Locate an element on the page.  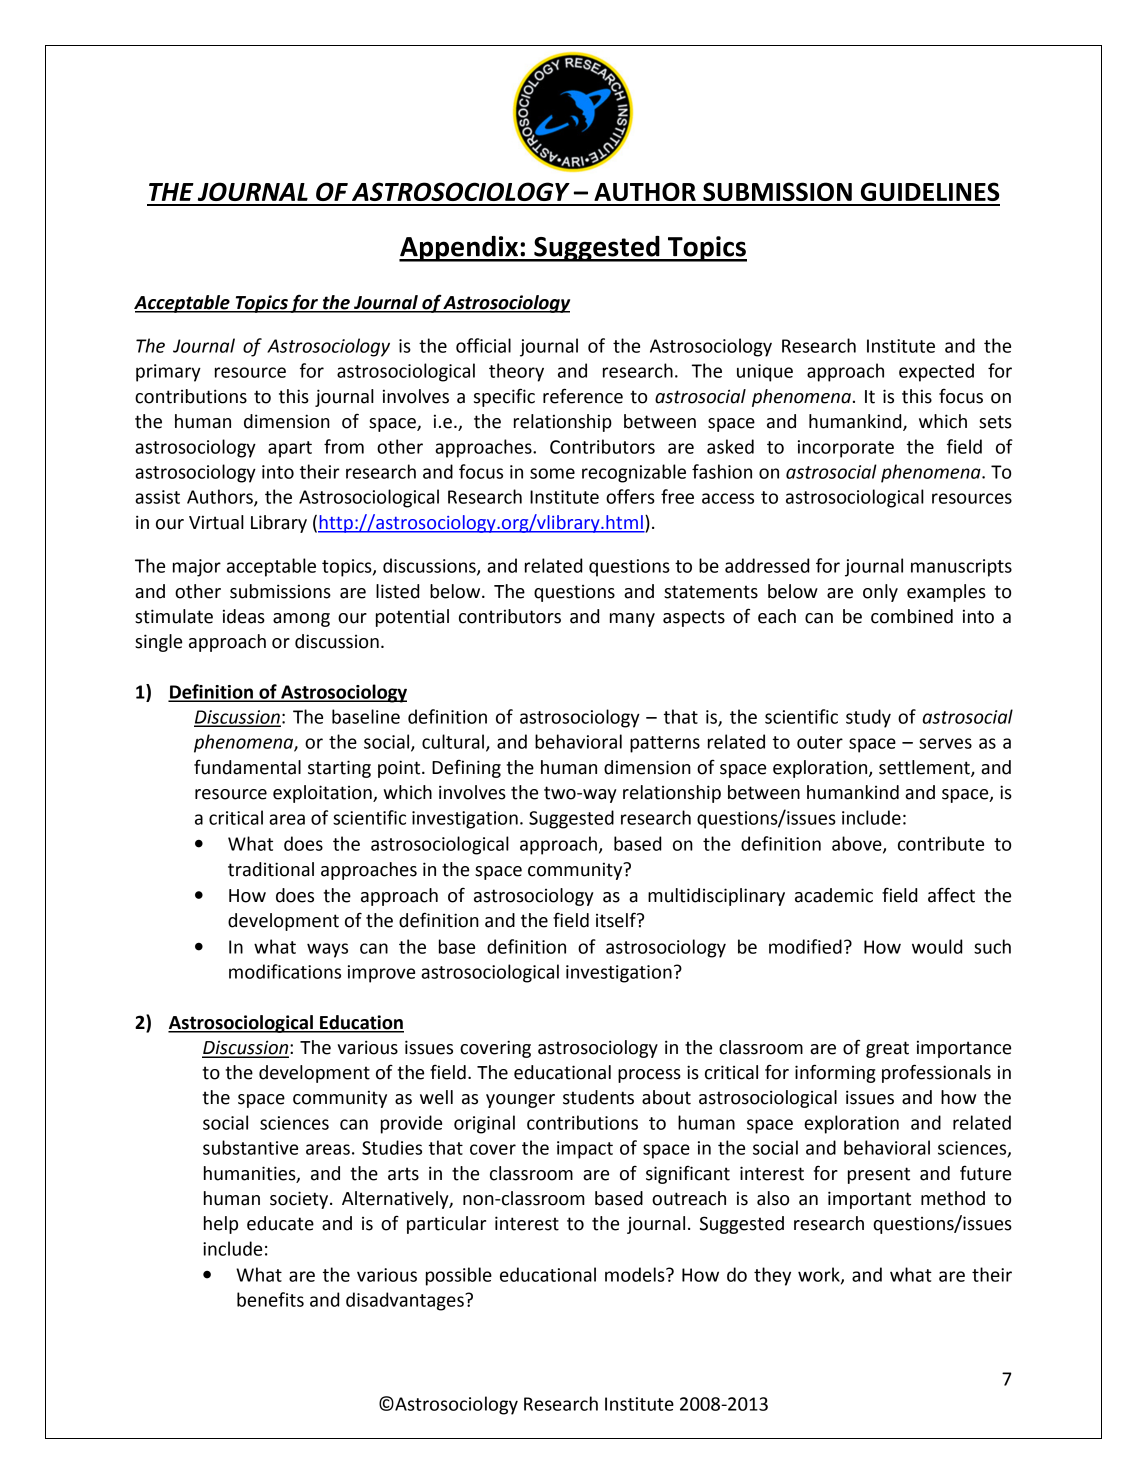
ideas is located at coordinates (244, 616).
